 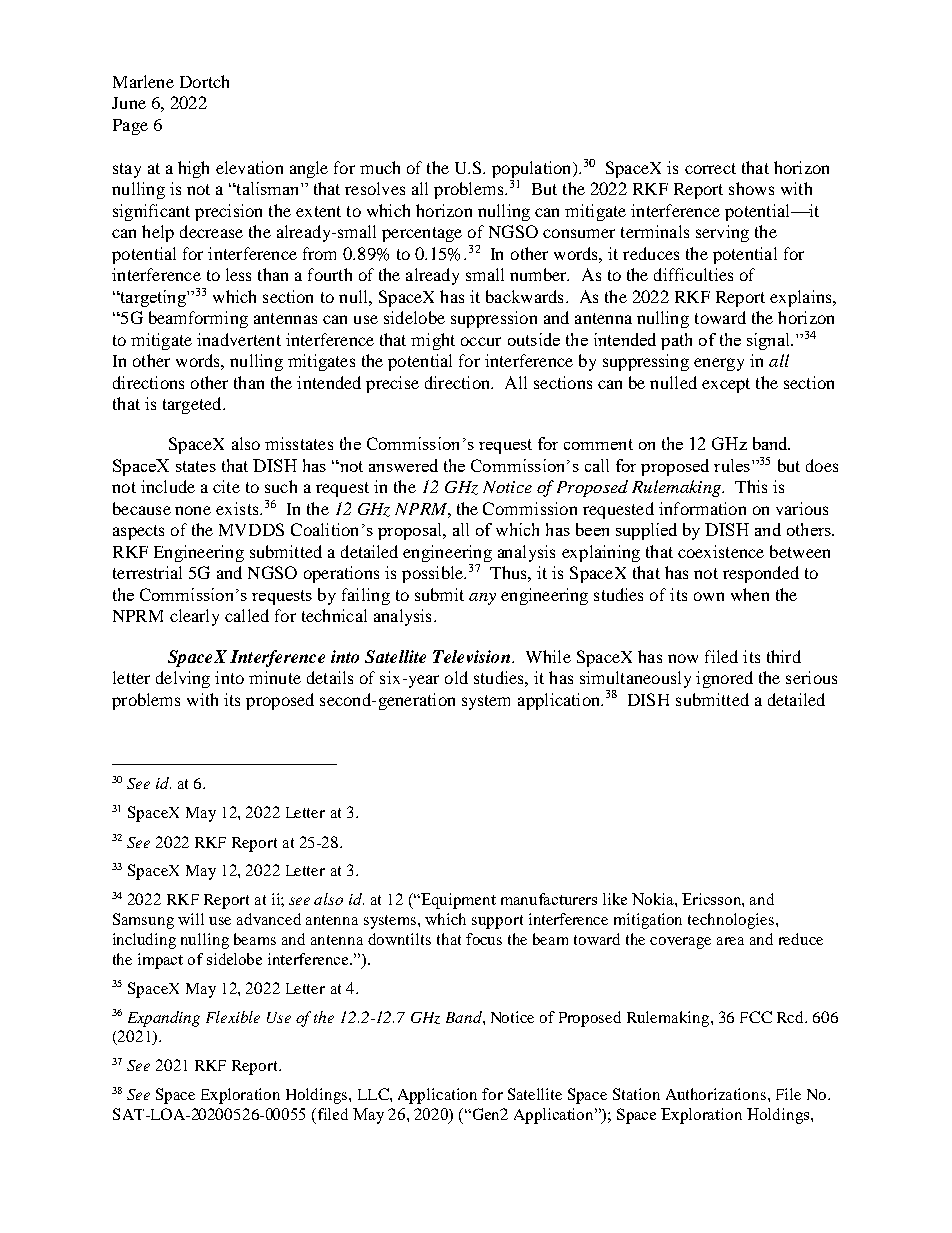 I want to click on when, so click(x=750, y=594).
